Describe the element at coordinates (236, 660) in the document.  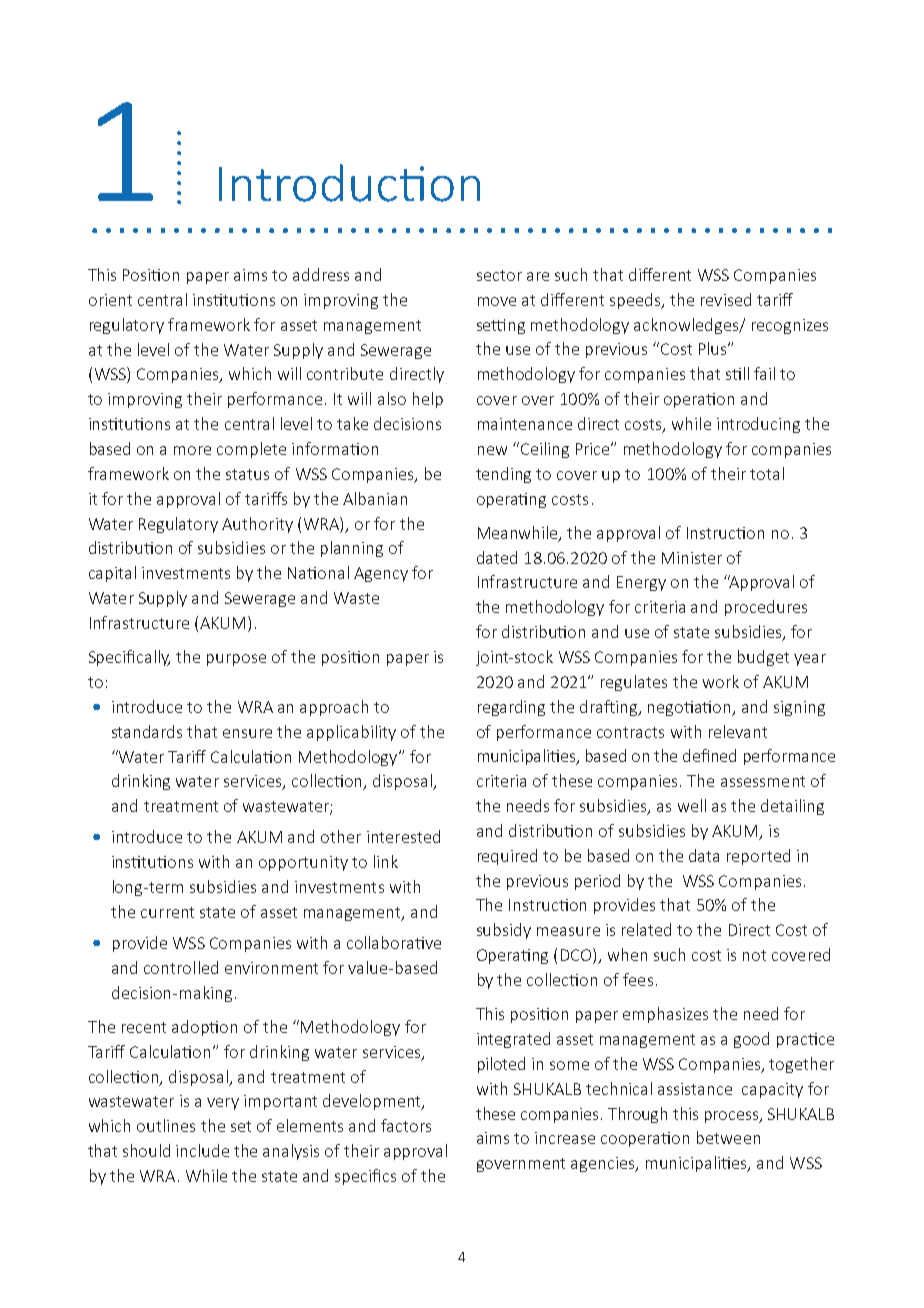
I see `purpose` at that location.
